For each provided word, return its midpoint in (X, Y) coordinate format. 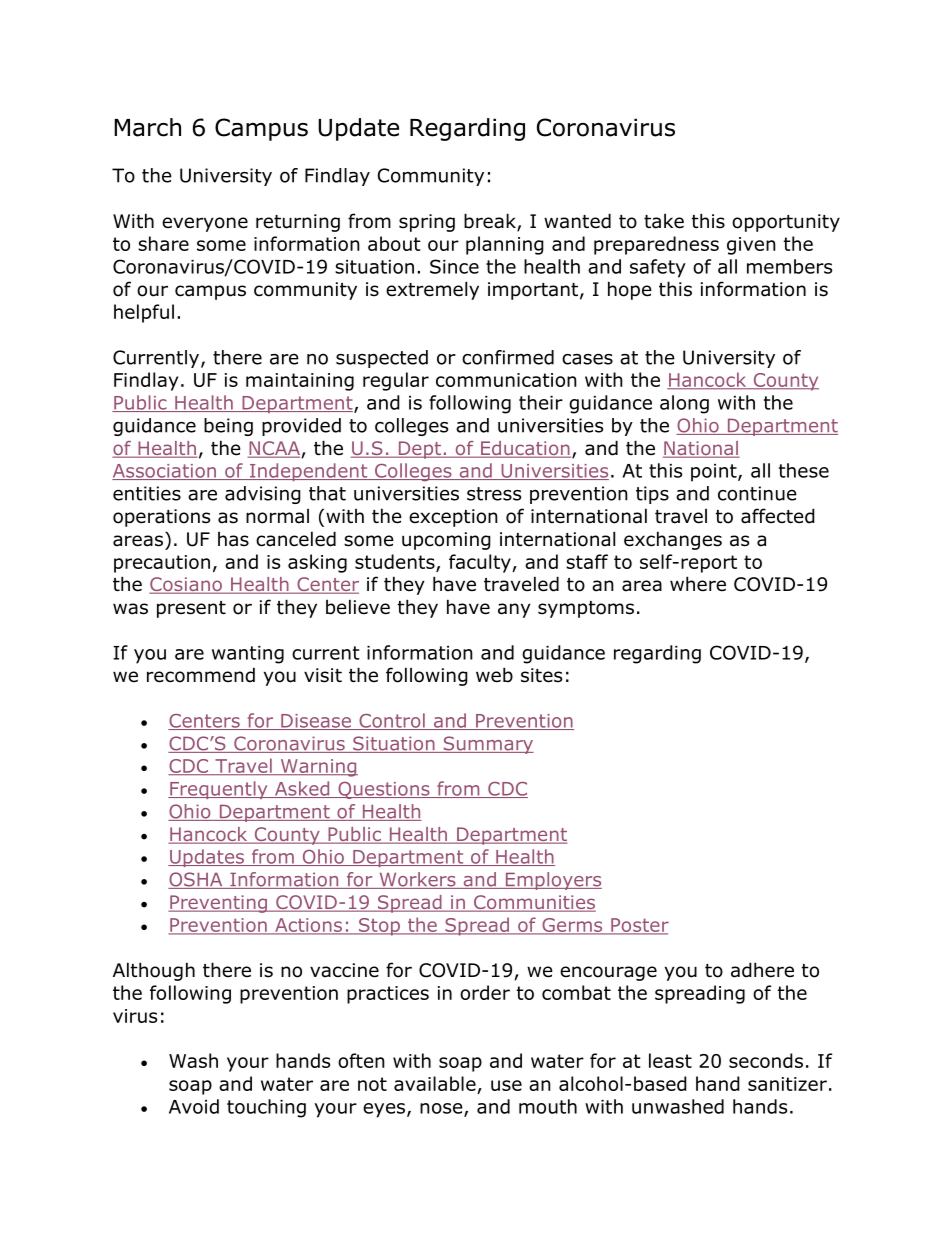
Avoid (194, 1106)
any (514, 610)
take (664, 221)
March (147, 127)
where (698, 584)
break (491, 222)
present (191, 609)
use (506, 1085)
